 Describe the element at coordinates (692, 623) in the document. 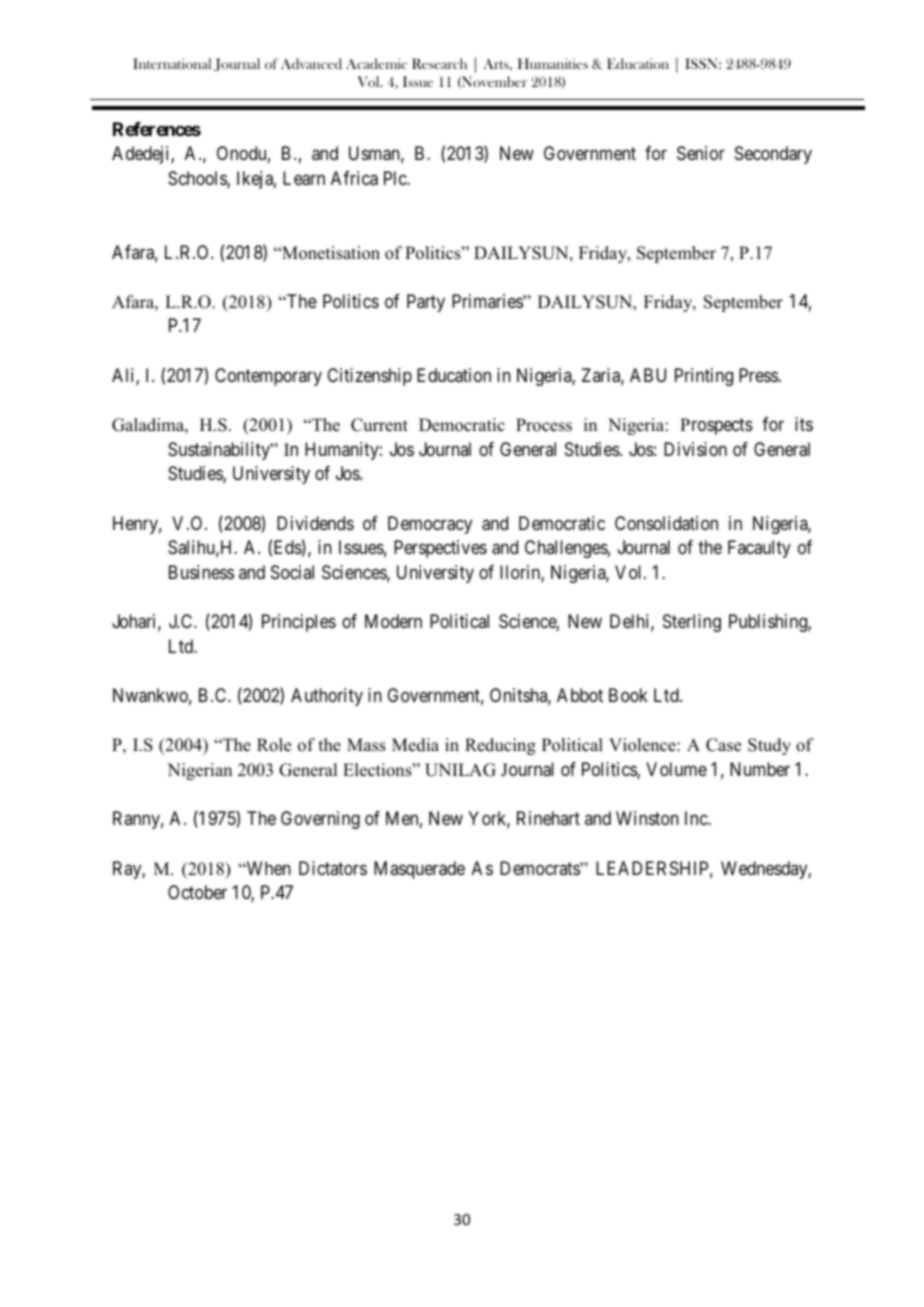

I see `Sterling` at that location.
